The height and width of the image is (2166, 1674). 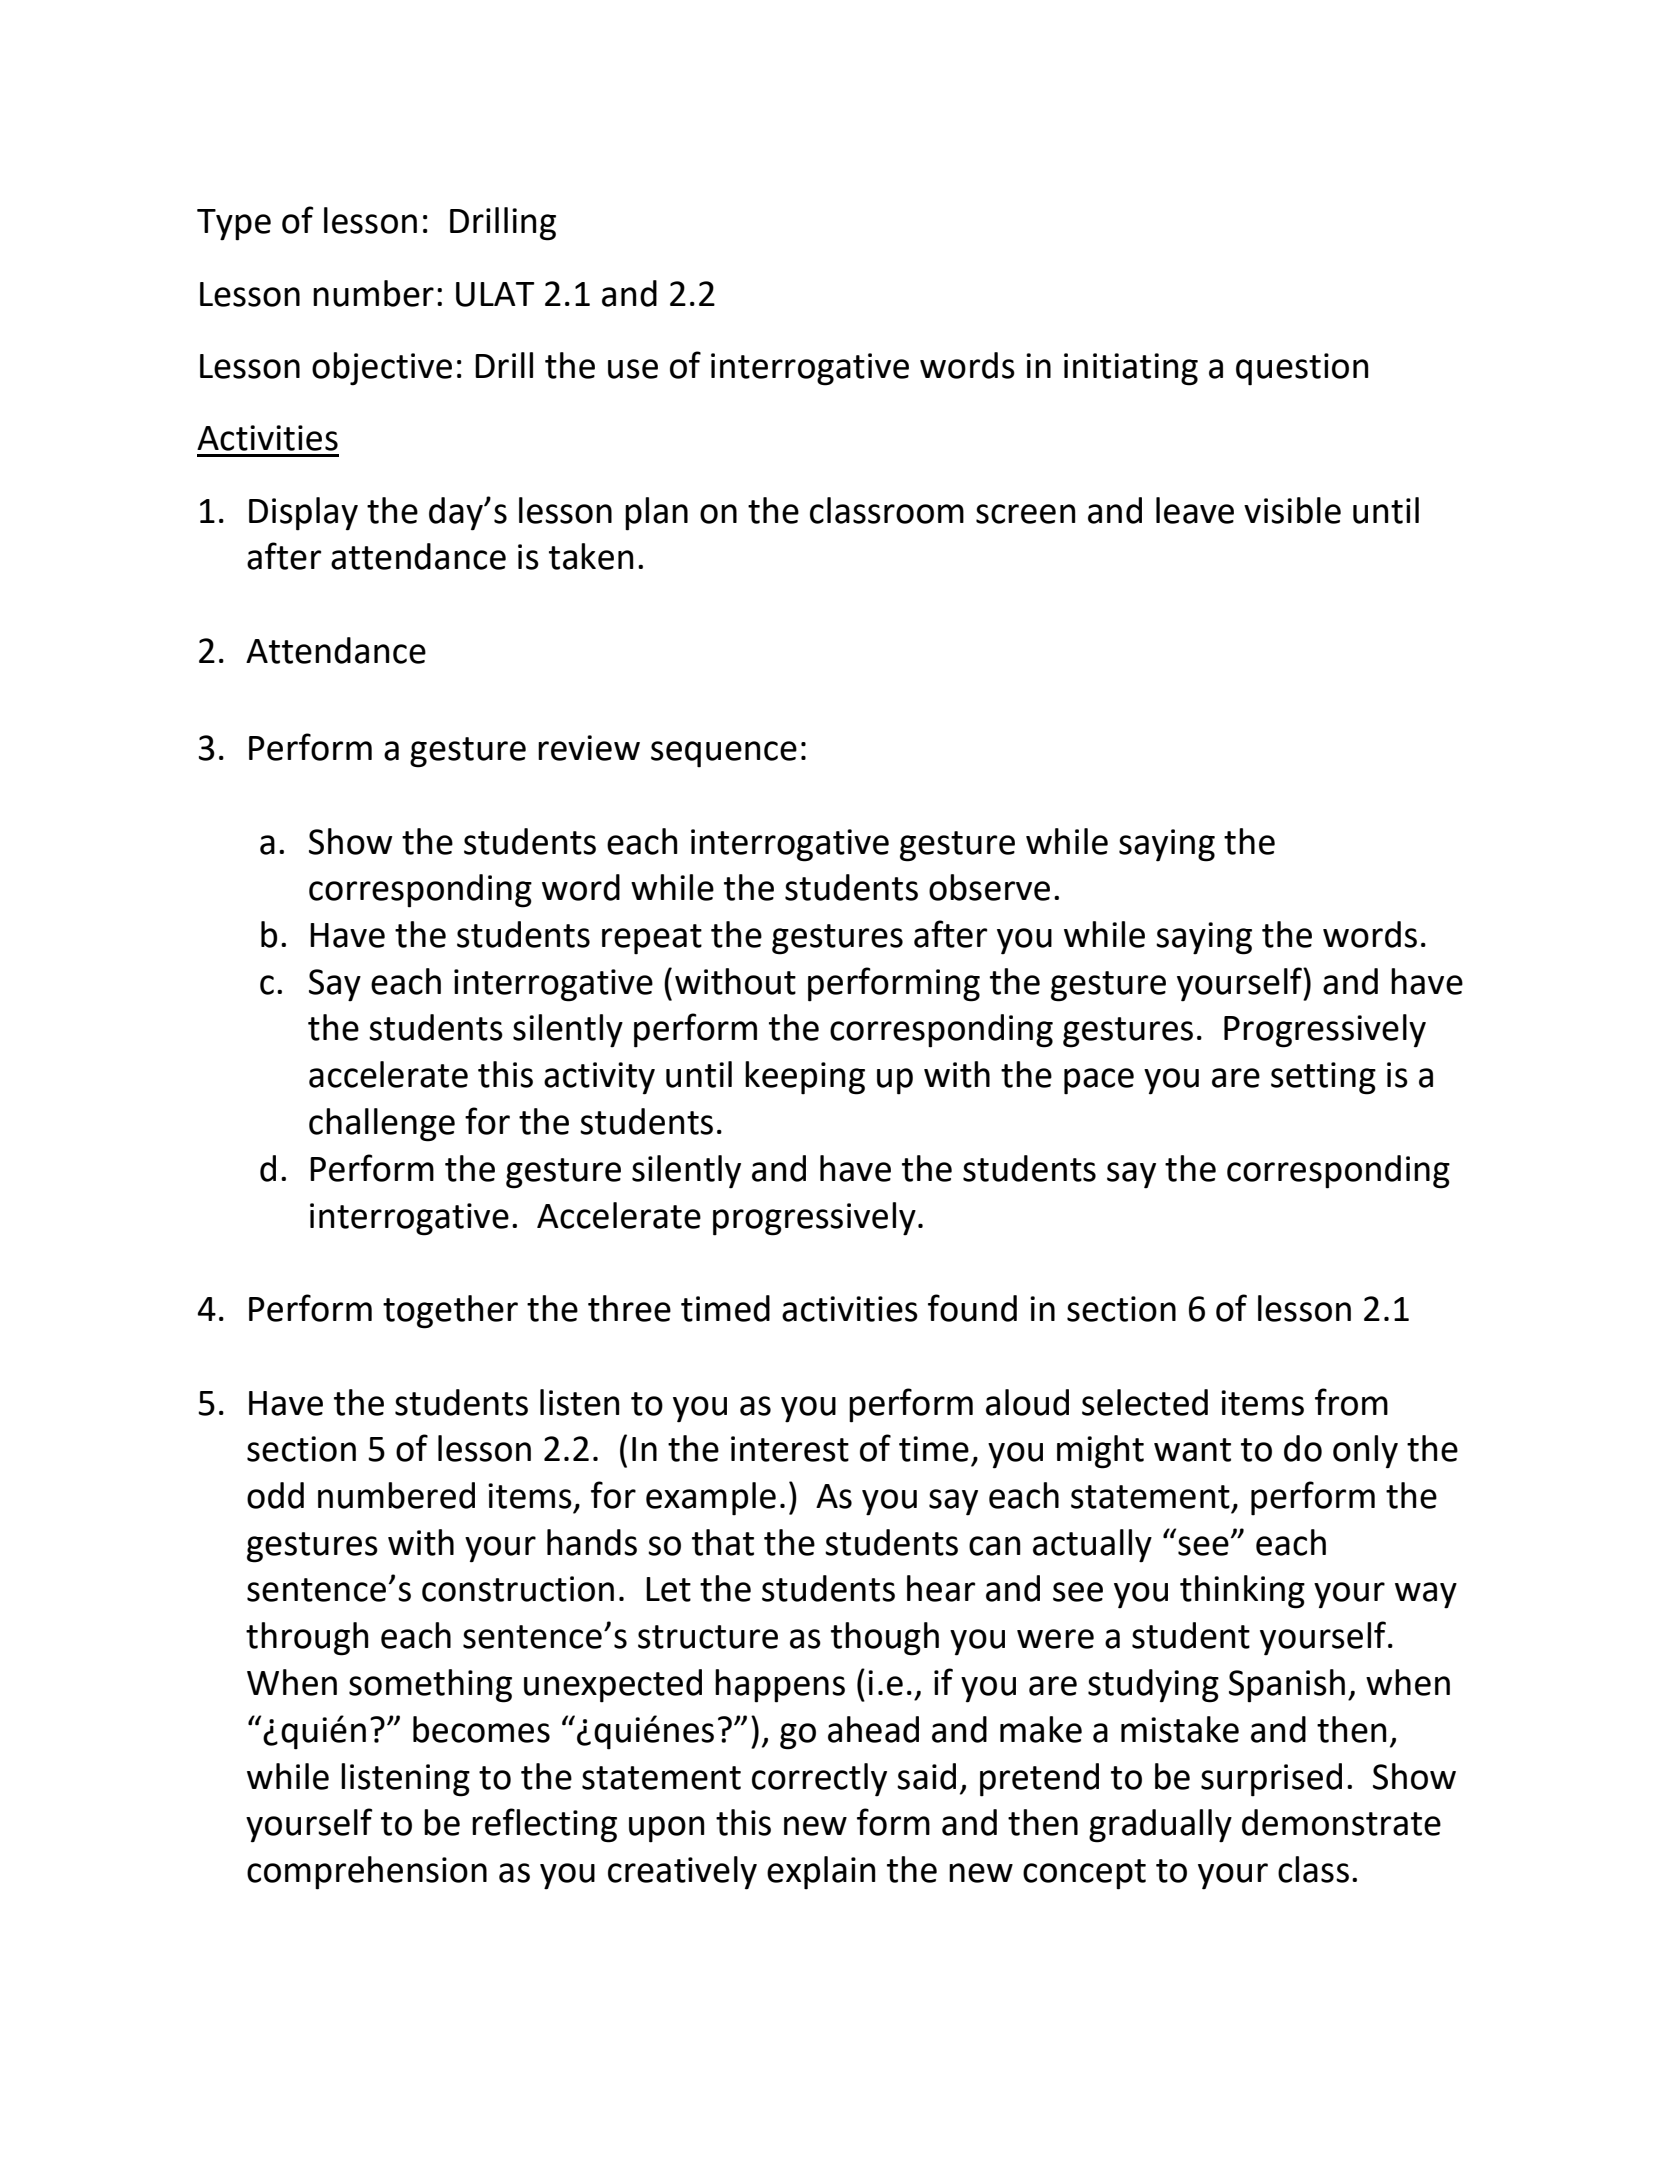 I want to click on from, so click(x=1351, y=1402).
